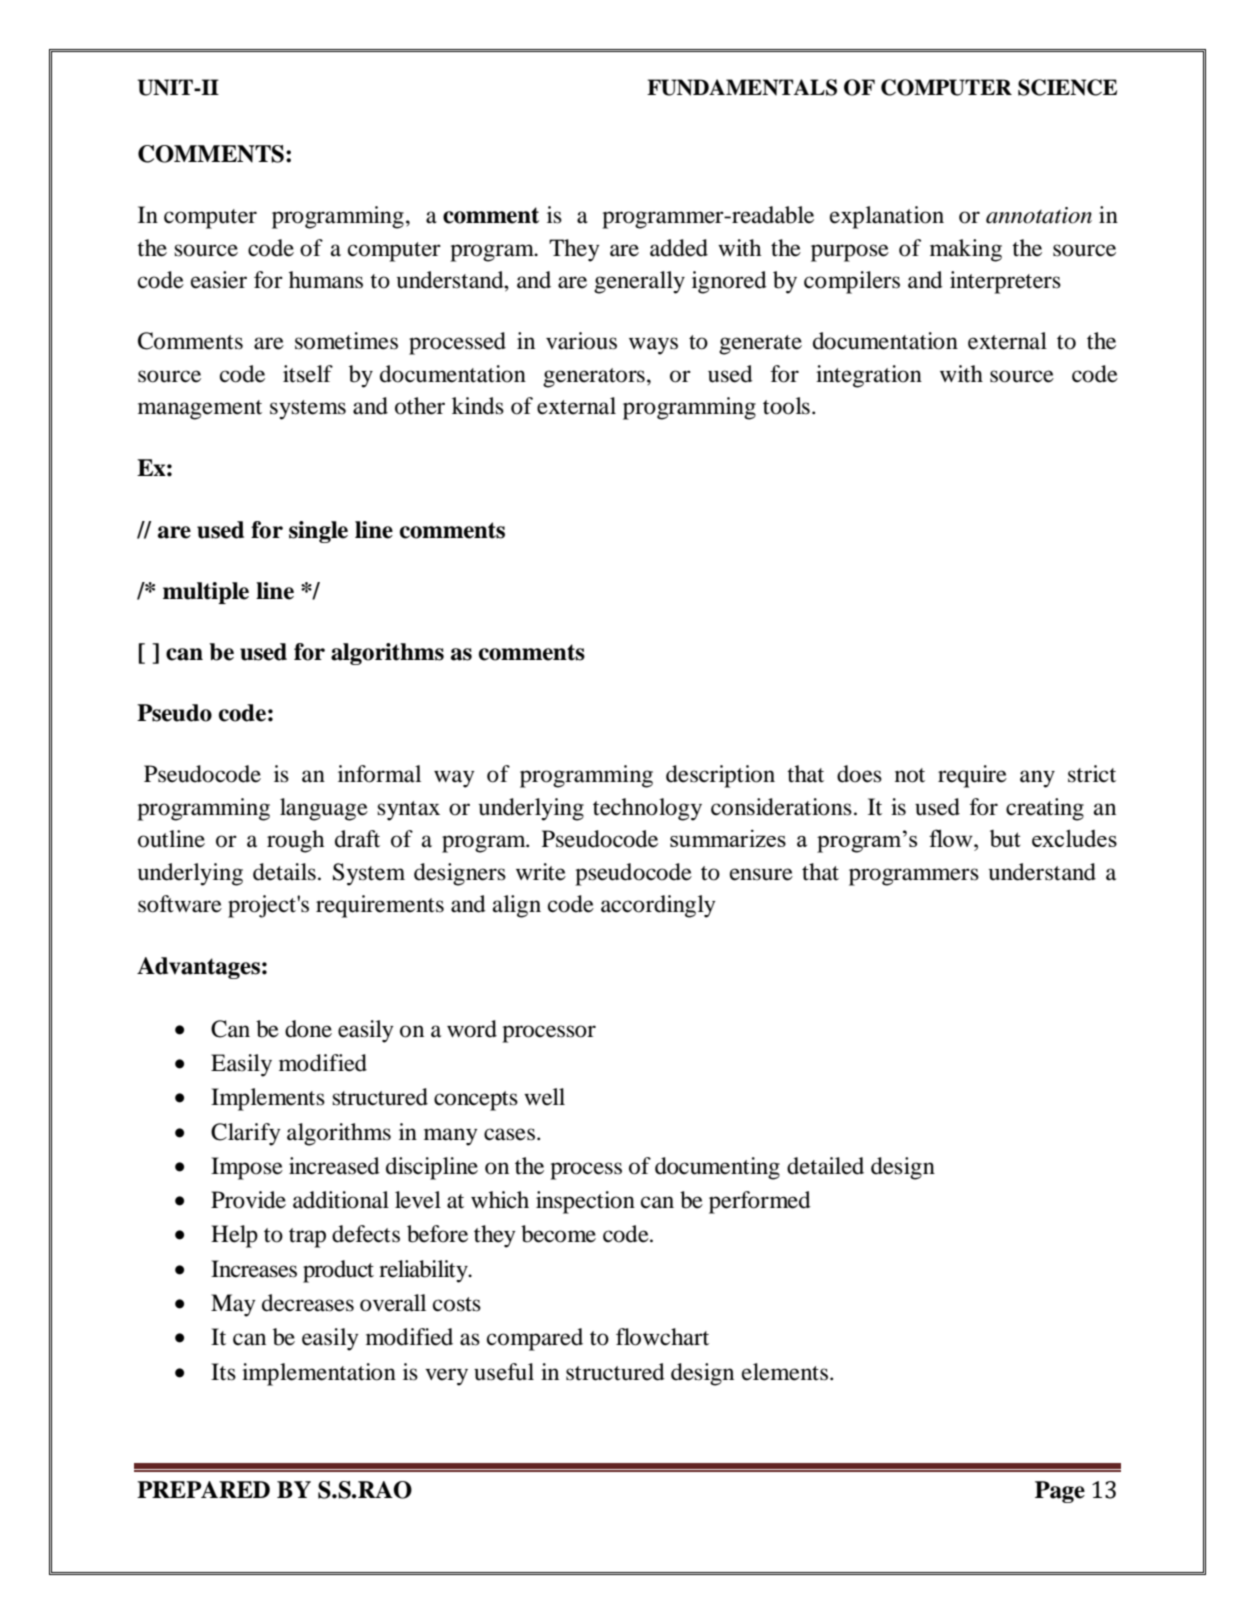 This image has height=1624, width=1255. I want to click on useful, so click(504, 1372).
